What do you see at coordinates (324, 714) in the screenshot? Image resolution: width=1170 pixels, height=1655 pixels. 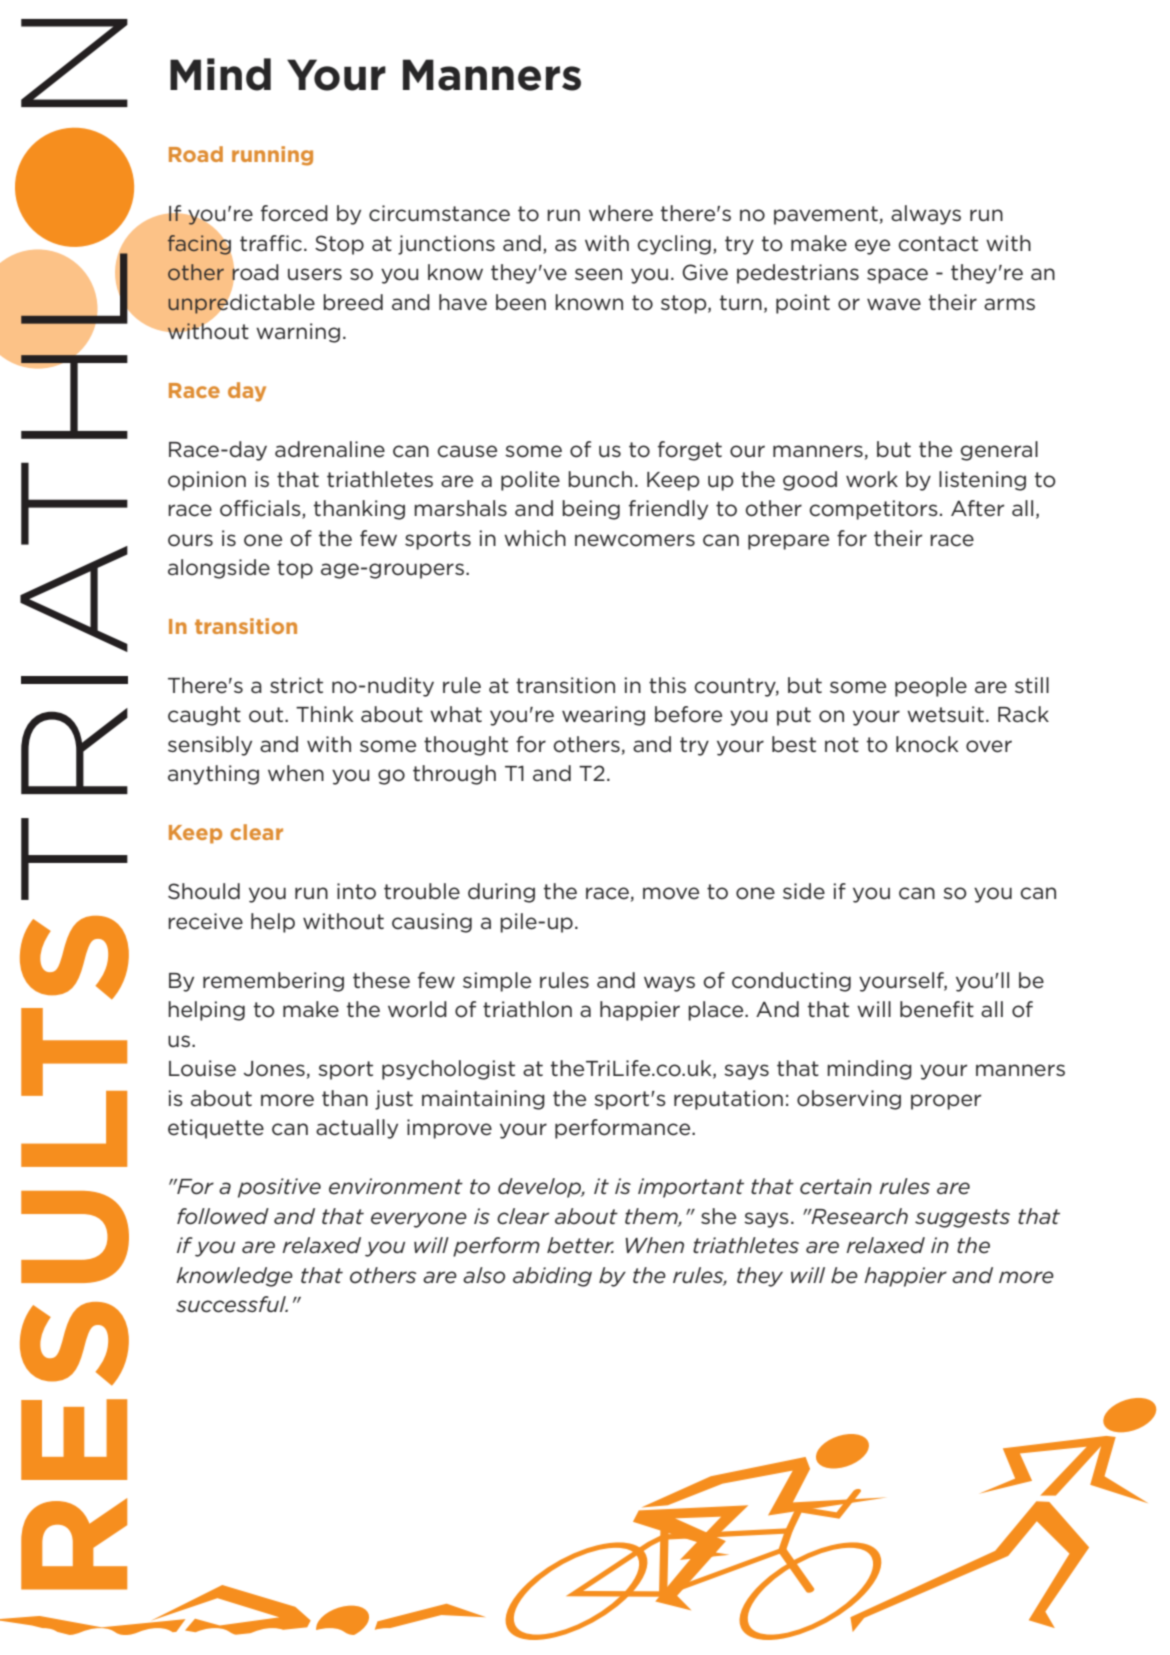 I see `Think` at bounding box center [324, 714].
